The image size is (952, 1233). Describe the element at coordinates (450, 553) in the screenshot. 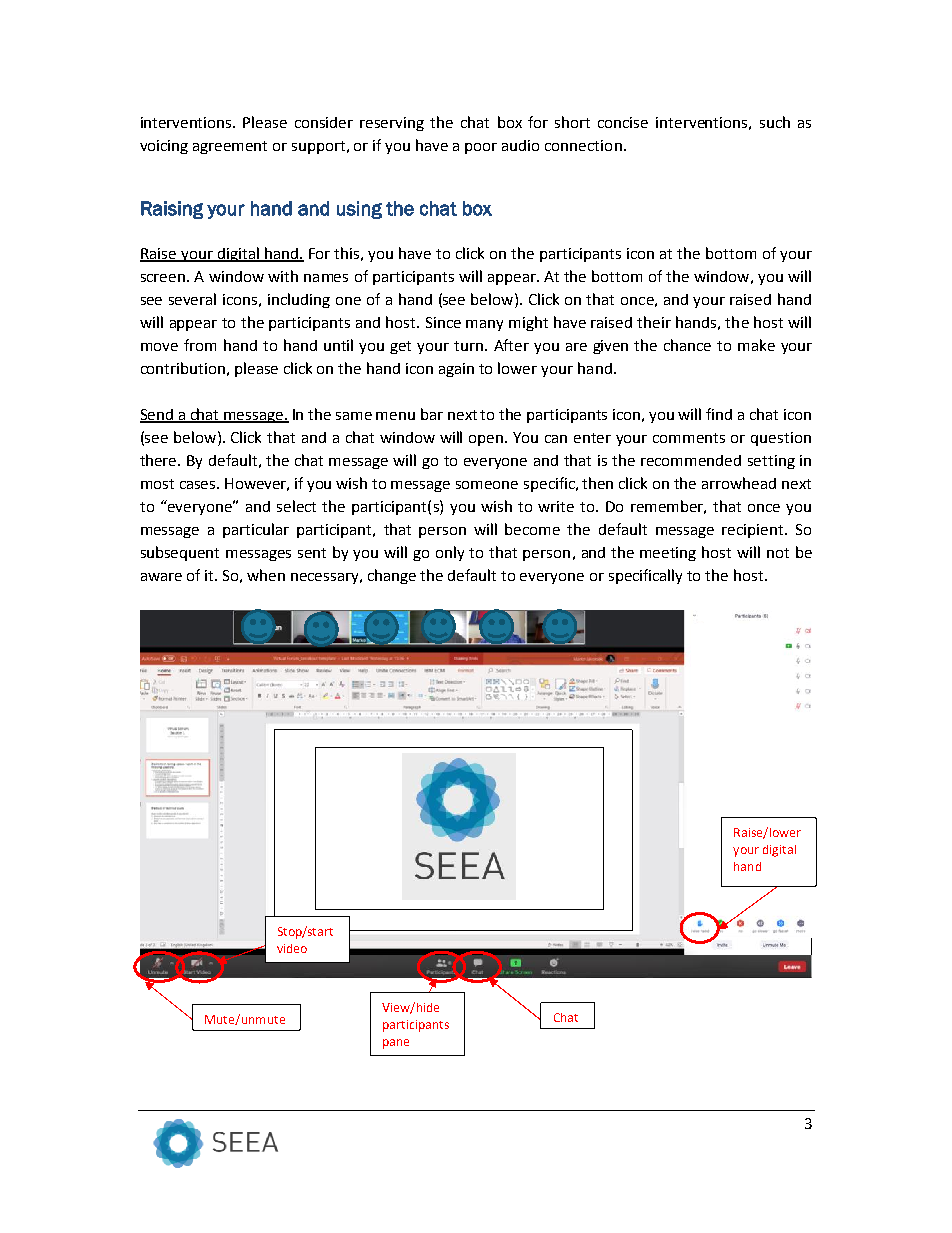

I see `only` at that location.
